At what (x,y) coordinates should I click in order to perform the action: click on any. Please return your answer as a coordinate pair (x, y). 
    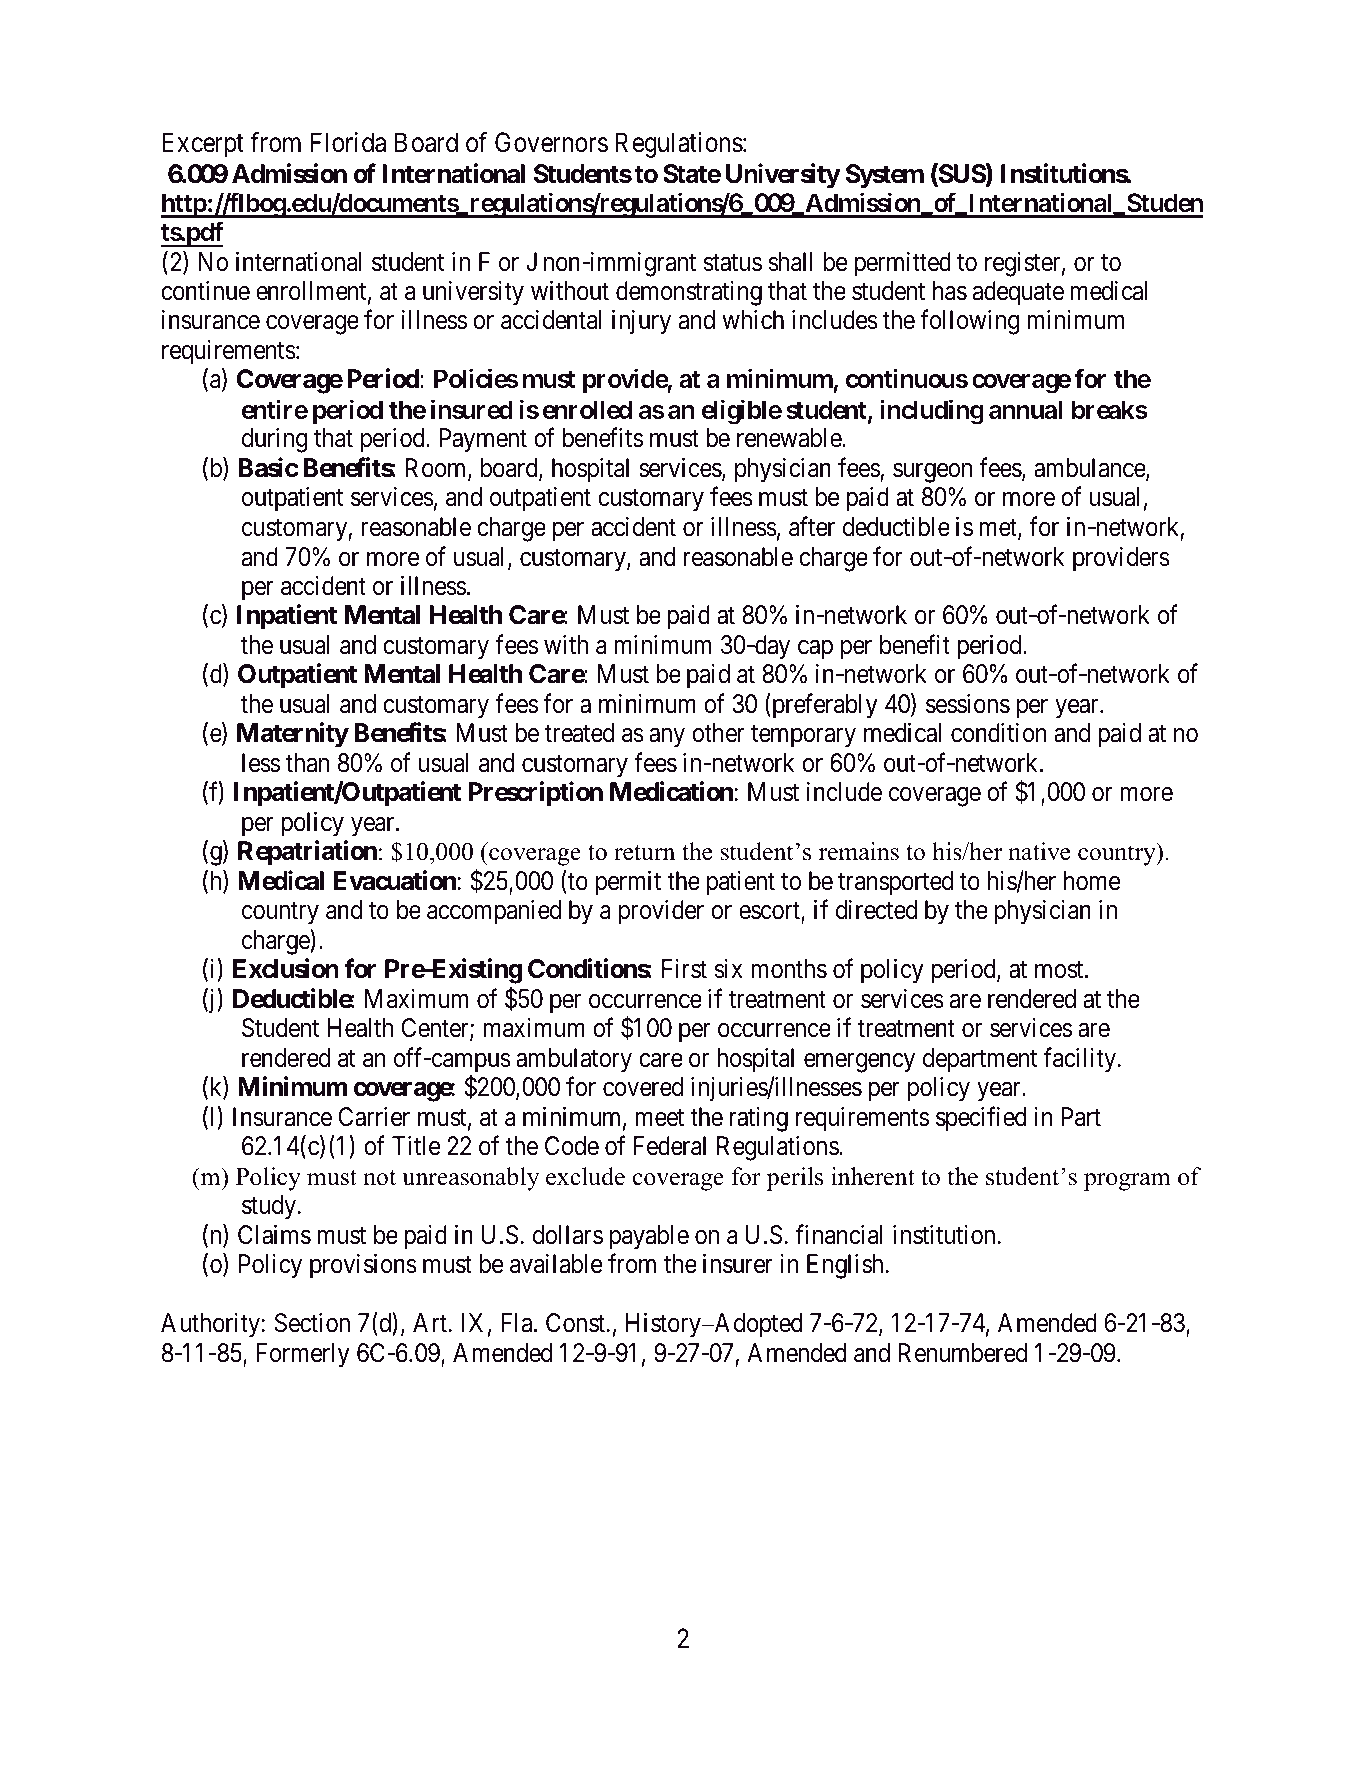
    Looking at the image, I should click on (667, 738).
